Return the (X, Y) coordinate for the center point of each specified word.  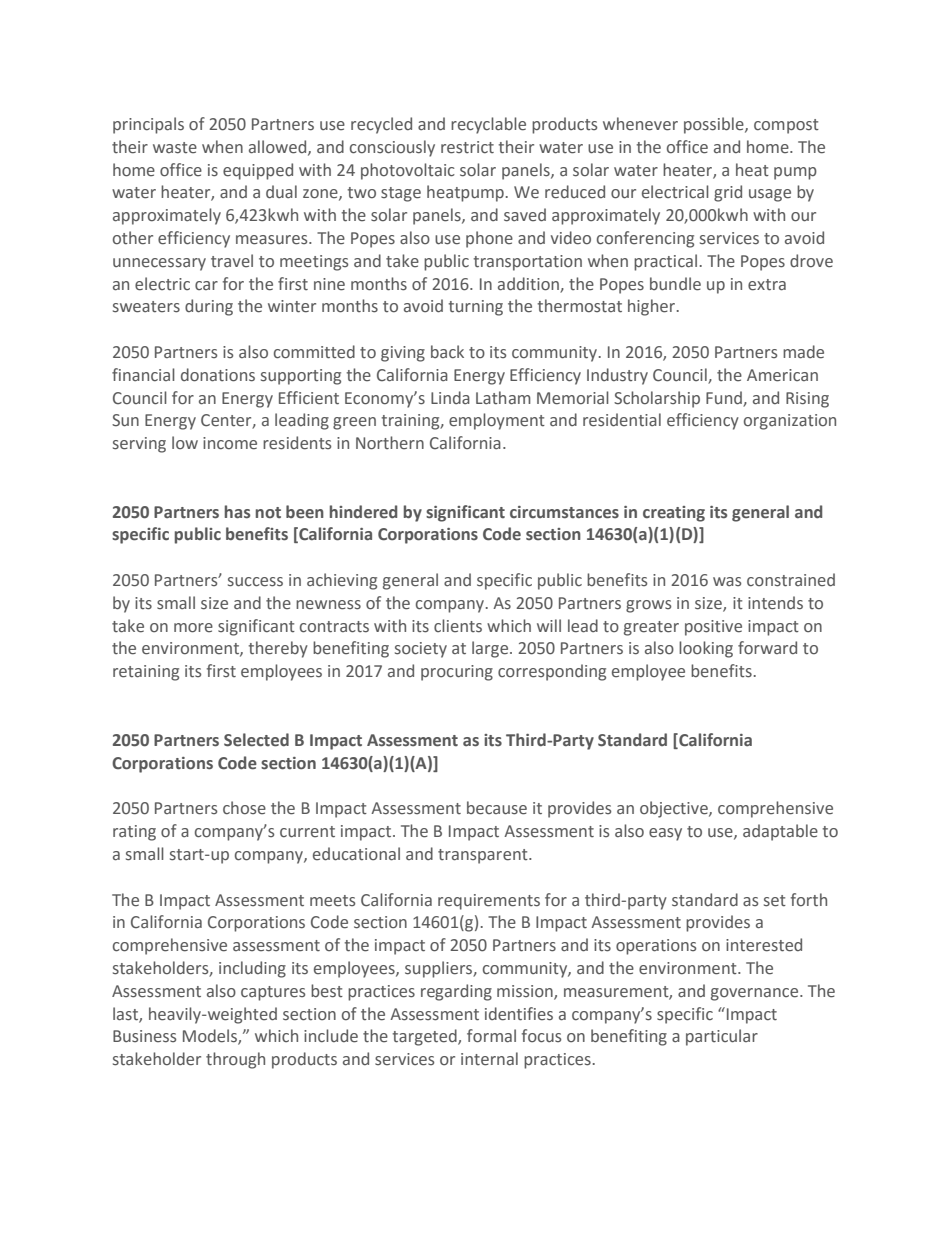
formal (491, 1036)
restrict (467, 147)
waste (175, 148)
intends (775, 603)
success (255, 582)
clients (458, 626)
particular (722, 1037)
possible (715, 125)
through (235, 1060)
